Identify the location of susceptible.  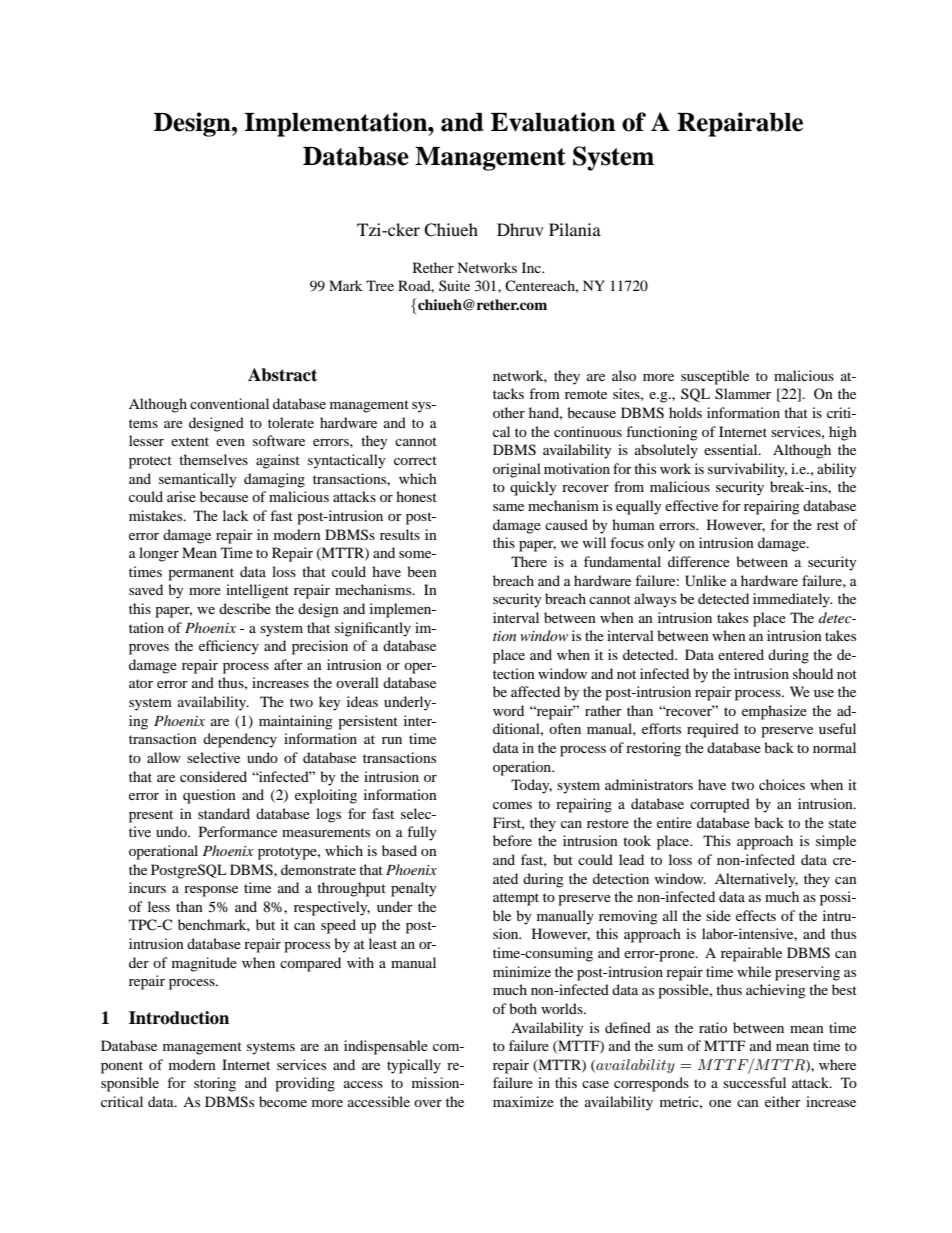
(715, 377).
